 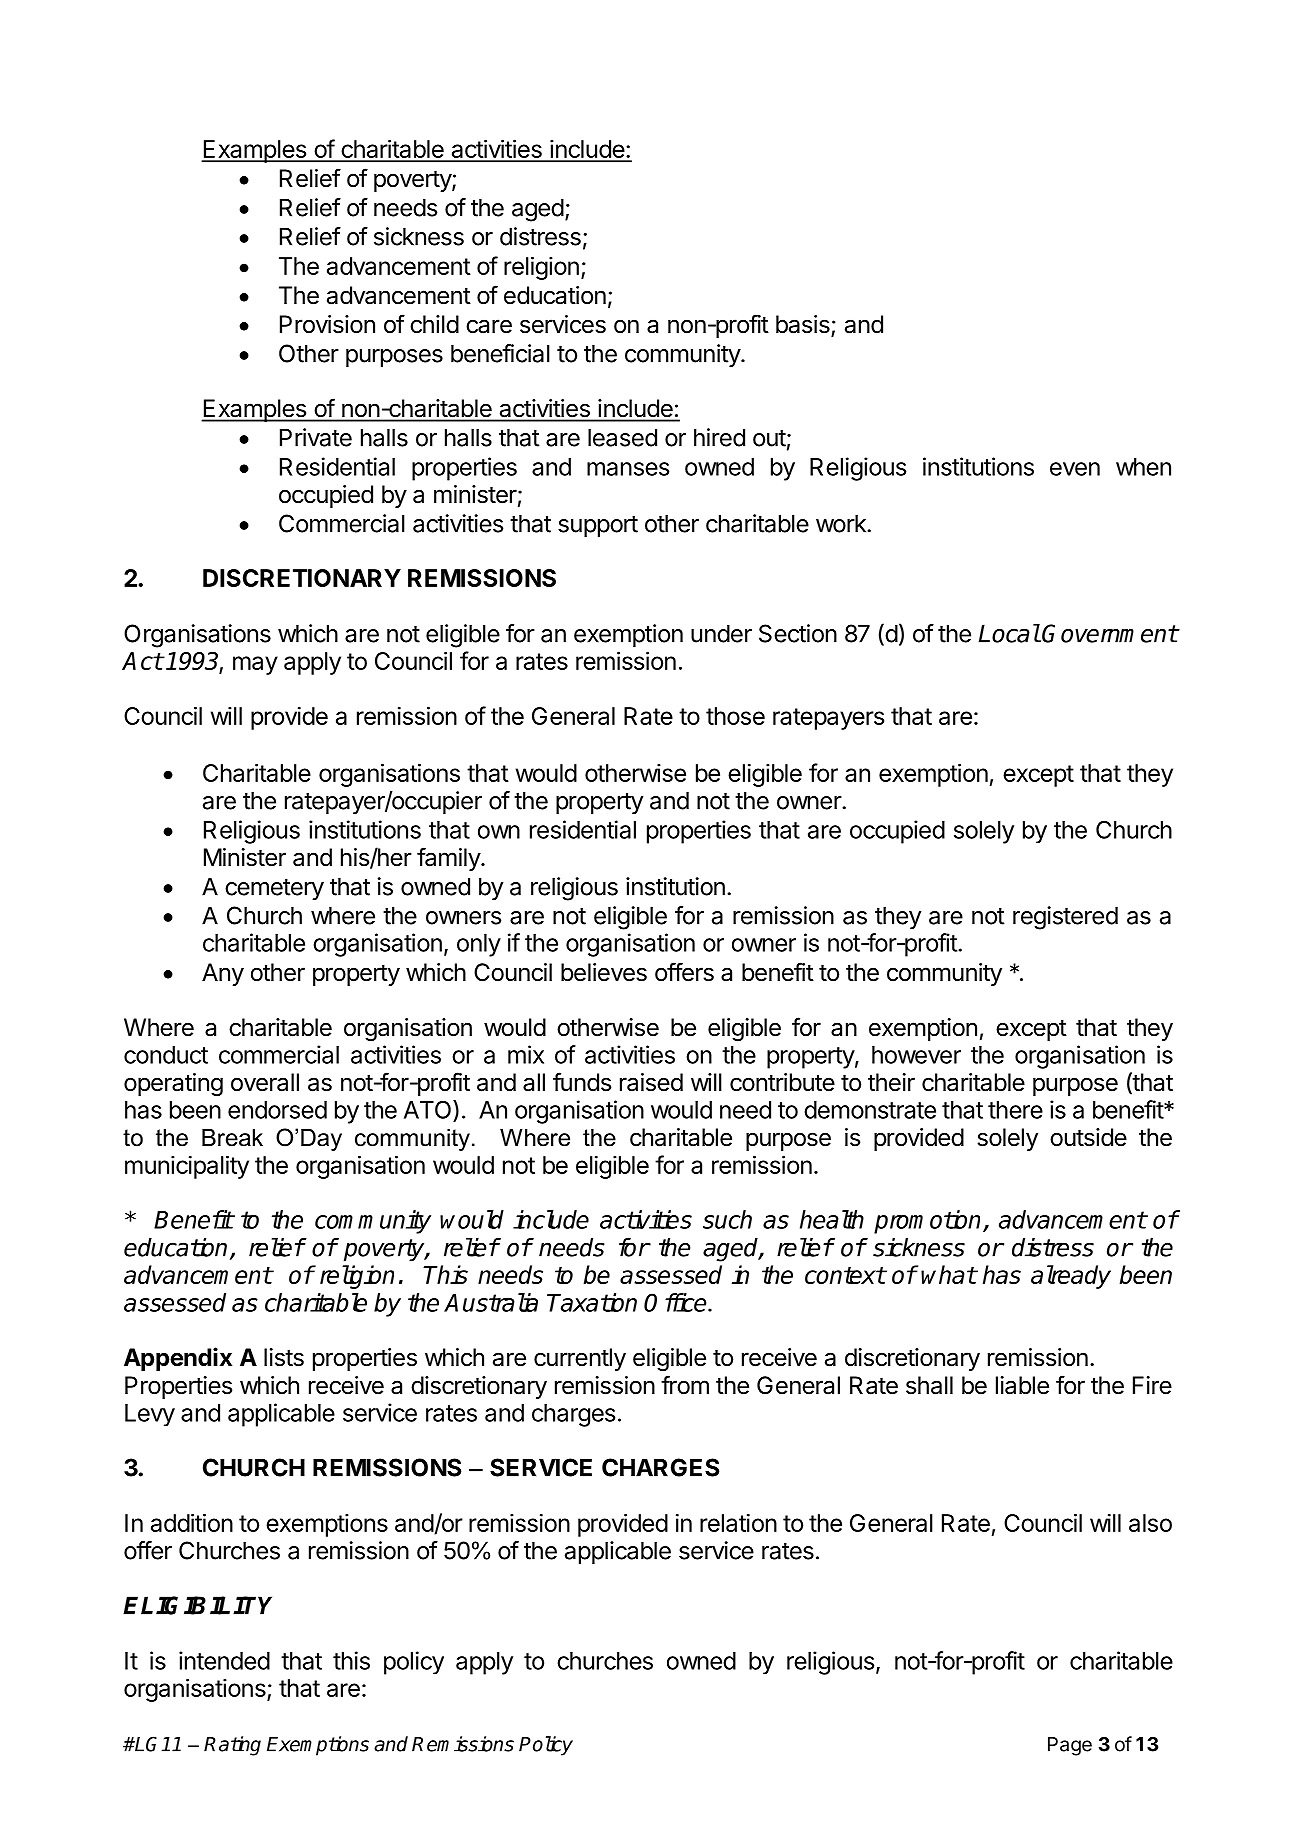 What do you see at coordinates (1065, 918) in the image?
I see `registered` at bounding box center [1065, 918].
